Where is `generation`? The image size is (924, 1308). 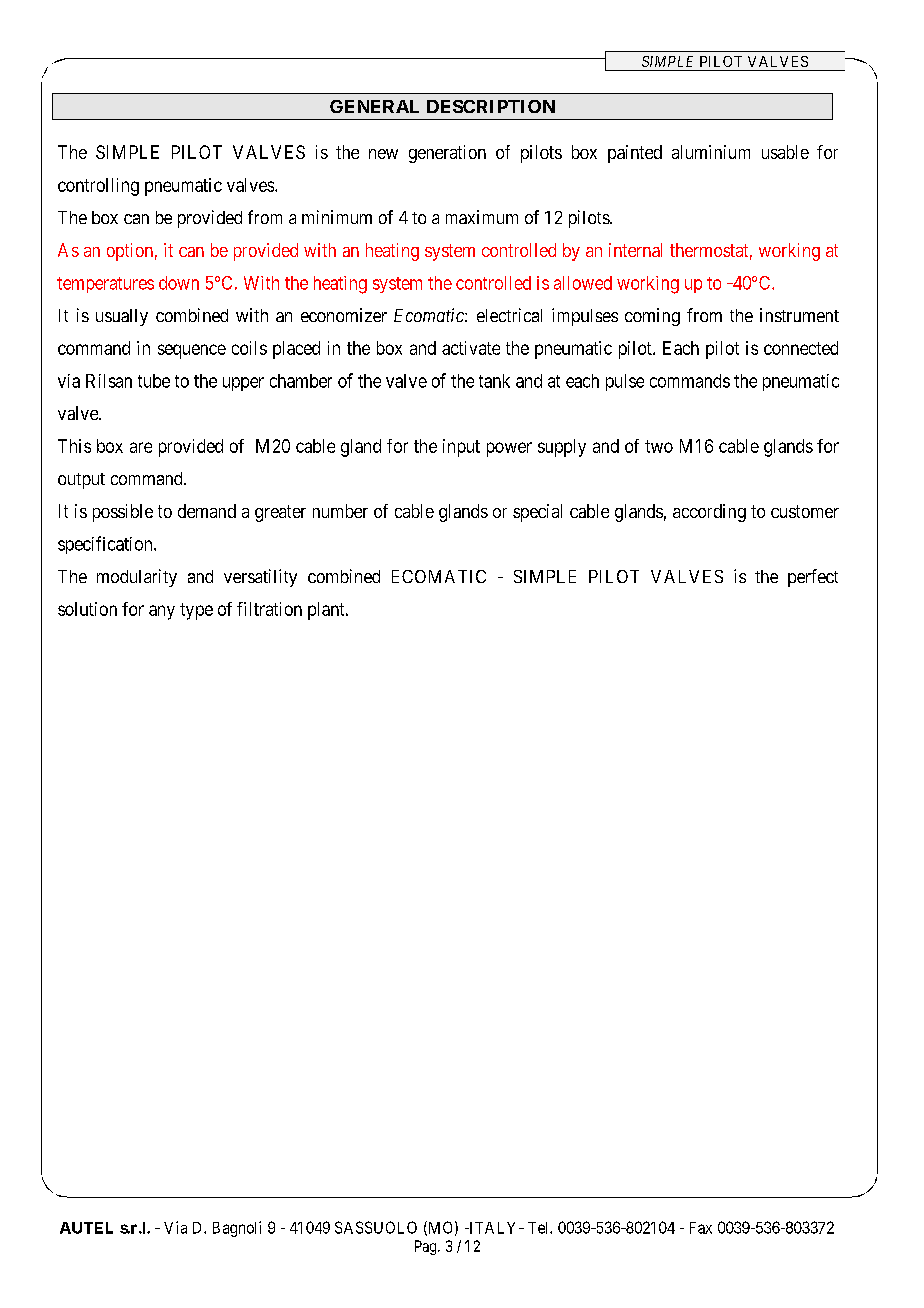 generation is located at coordinates (447, 154).
